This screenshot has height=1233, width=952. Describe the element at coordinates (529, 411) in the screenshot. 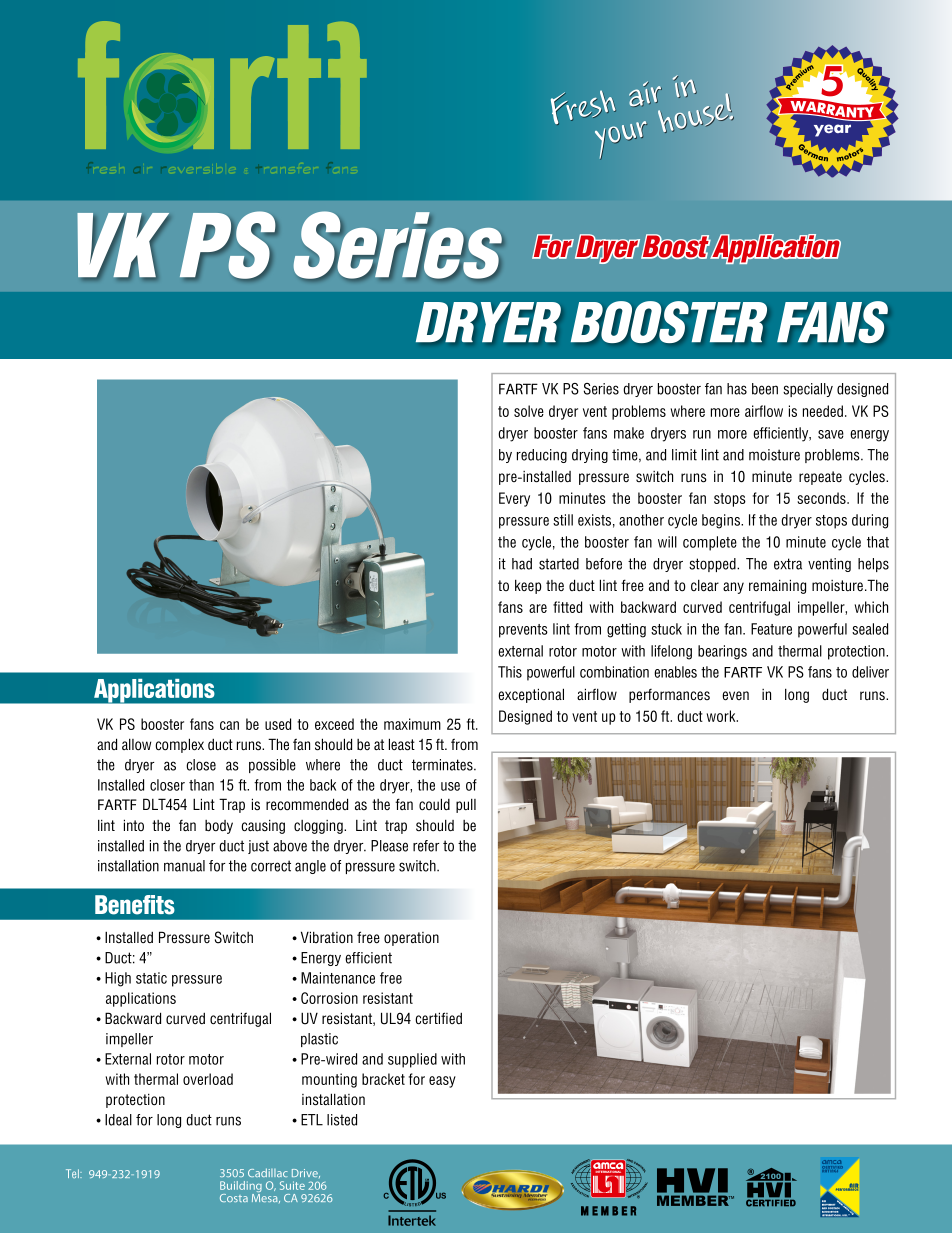

I see `solve` at that location.
